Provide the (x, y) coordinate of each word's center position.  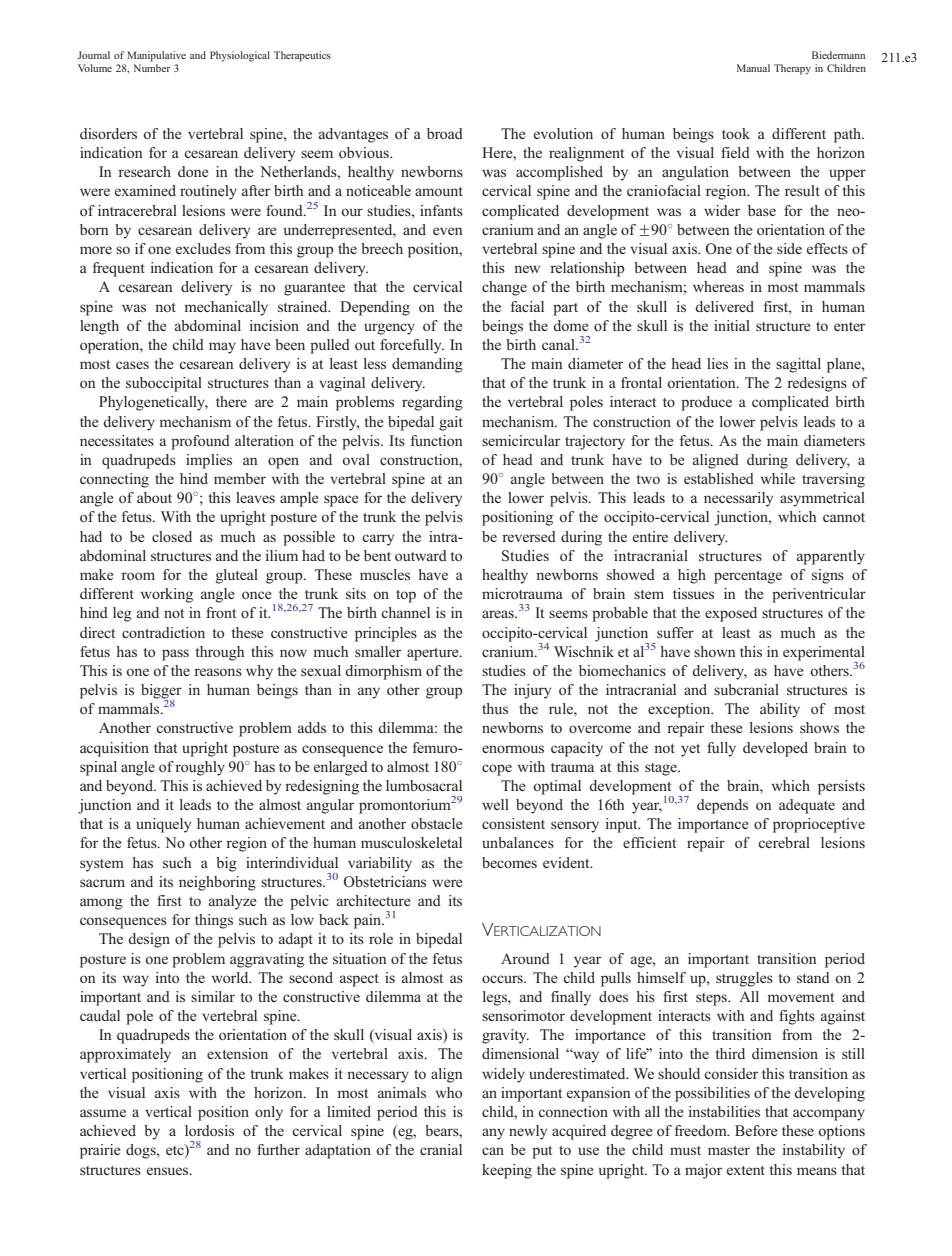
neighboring (217, 883)
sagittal (798, 365)
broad (445, 133)
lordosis (209, 1130)
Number (151, 68)
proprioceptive (819, 825)
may (222, 348)
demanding (427, 365)
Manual (753, 68)
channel (405, 612)
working (167, 595)
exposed (731, 614)
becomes (509, 862)
